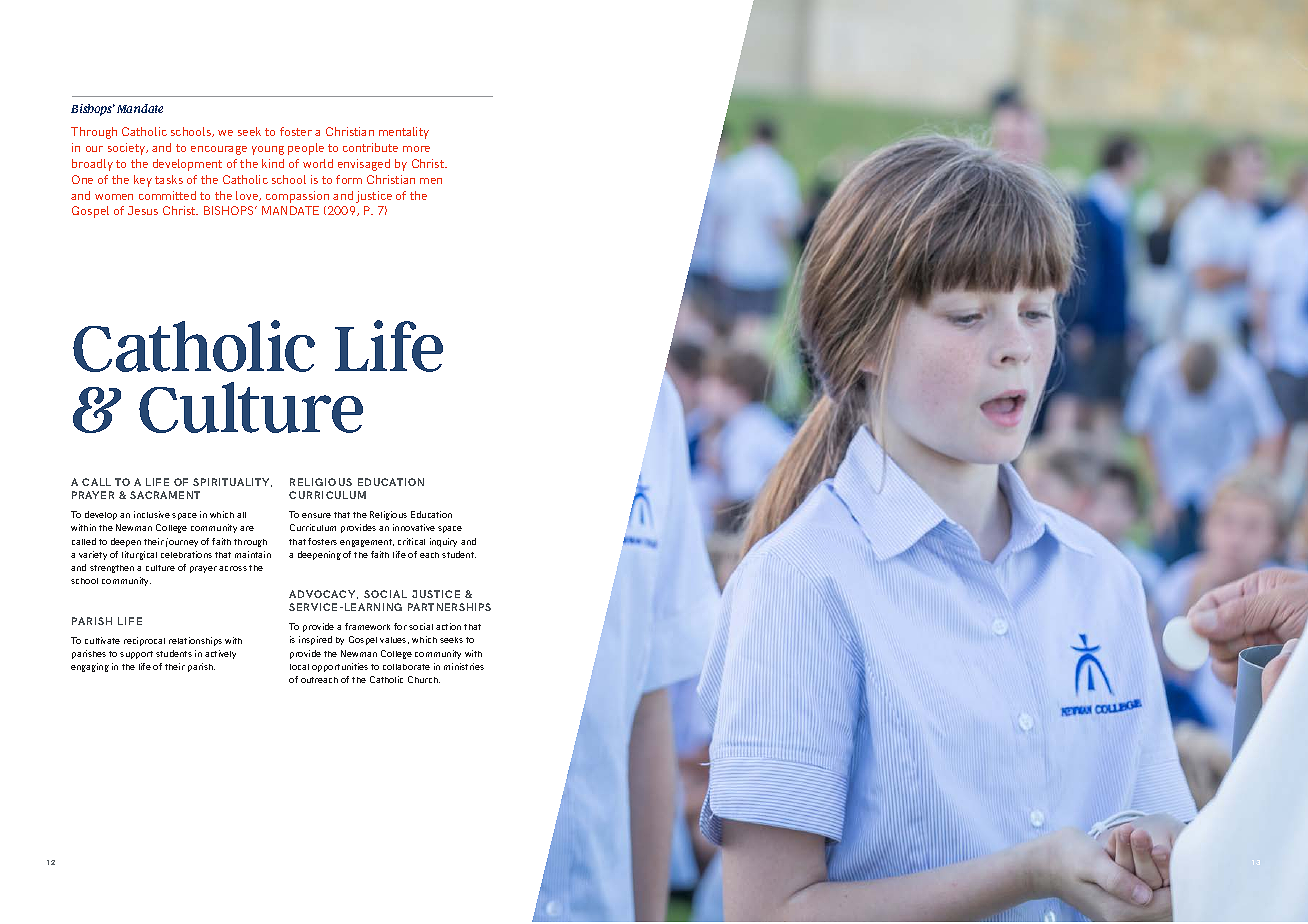  What do you see at coordinates (247, 528) in the image?
I see `are` at bounding box center [247, 528].
